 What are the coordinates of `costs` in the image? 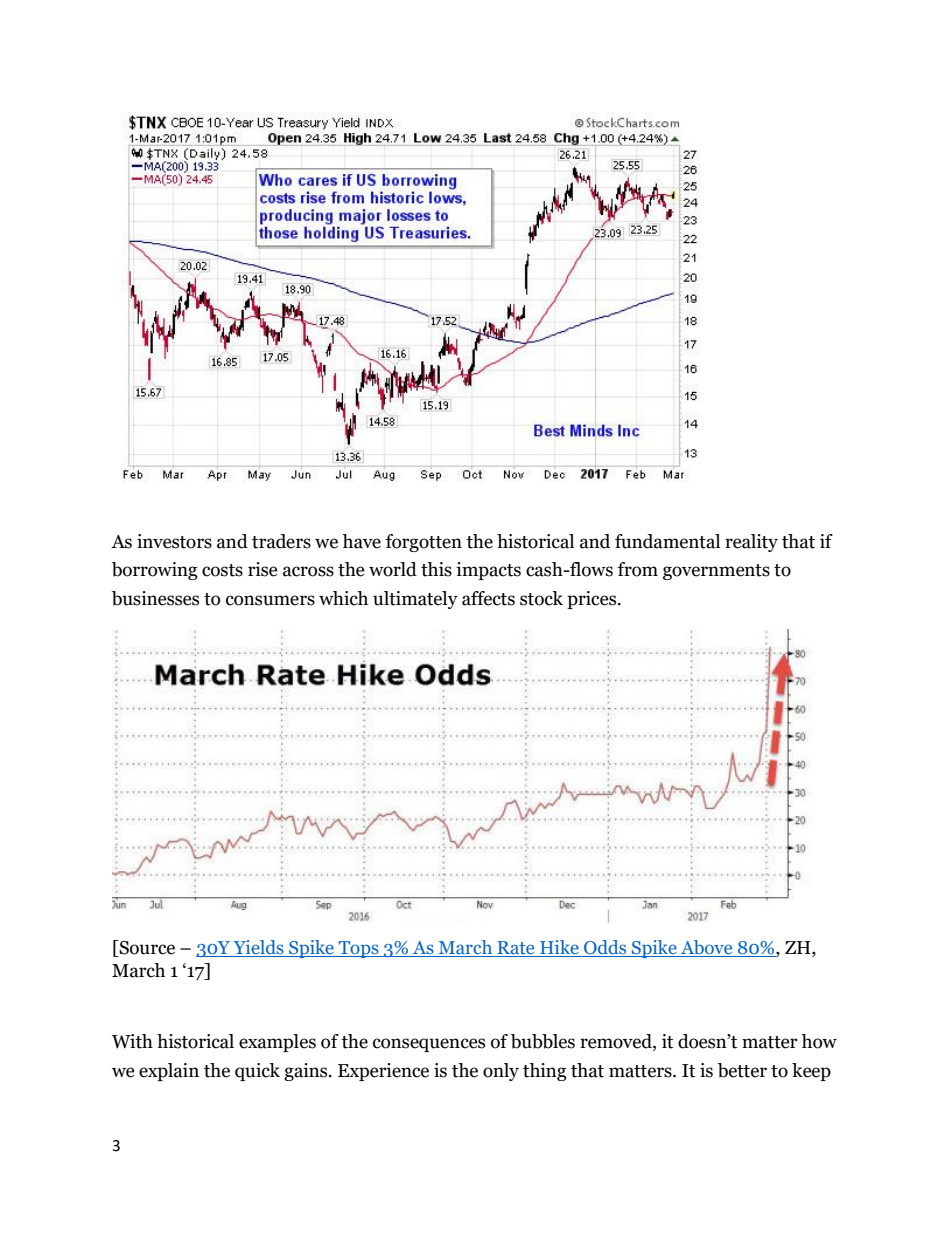 It's located at (222, 570).
